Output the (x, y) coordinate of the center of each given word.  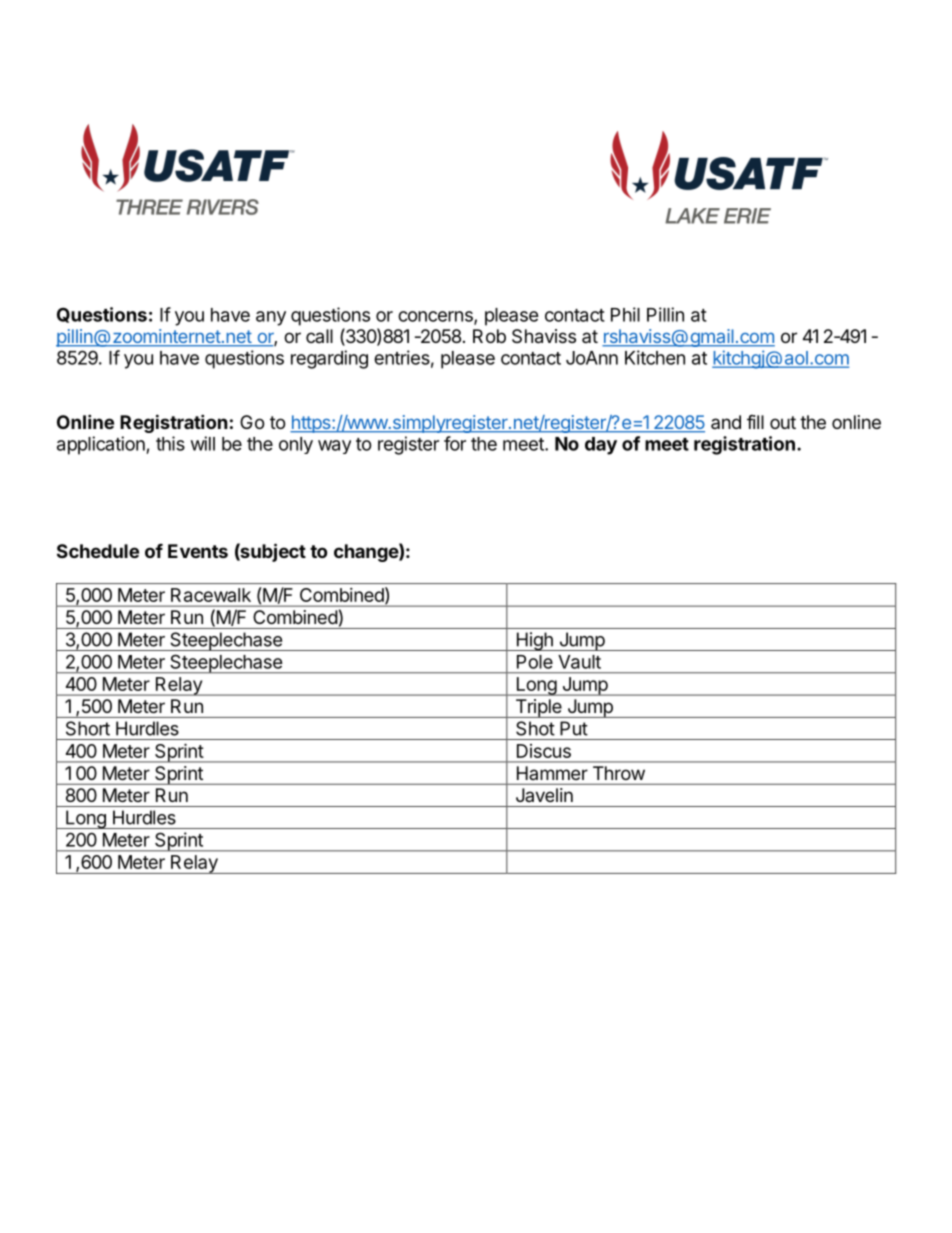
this (170, 443)
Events (198, 551)
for (455, 443)
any (271, 318)
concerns (436, 317)
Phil (625, 314)
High (534, 641)
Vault (579, 662)
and (726, 422)
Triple (538, 708)
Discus (544, 751)
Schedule (98, 551)
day (601, 446)
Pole (535, 662)
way (334, 447)
